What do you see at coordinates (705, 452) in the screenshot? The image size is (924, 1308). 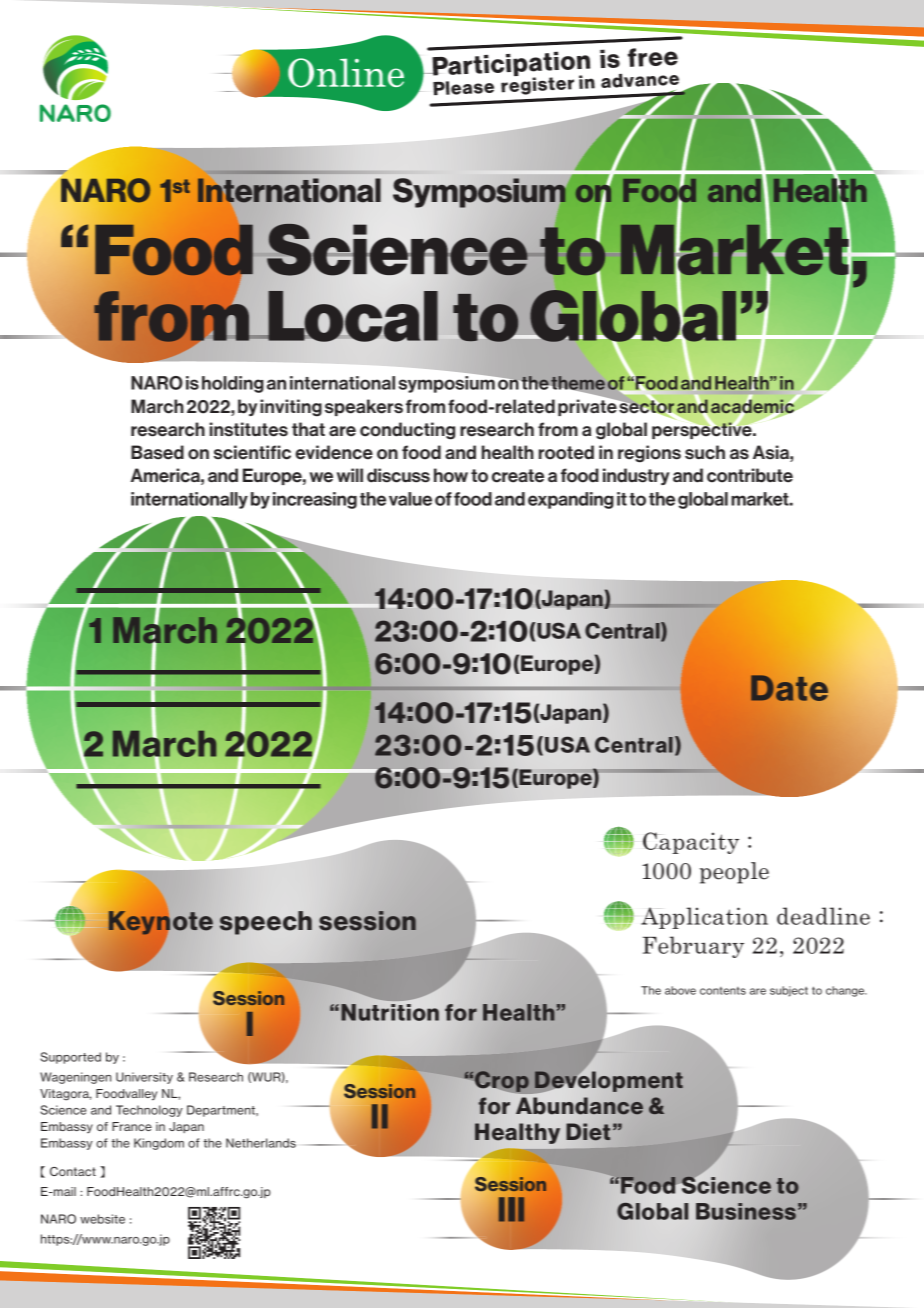 I see `such` at bounding box center [705, 452].
